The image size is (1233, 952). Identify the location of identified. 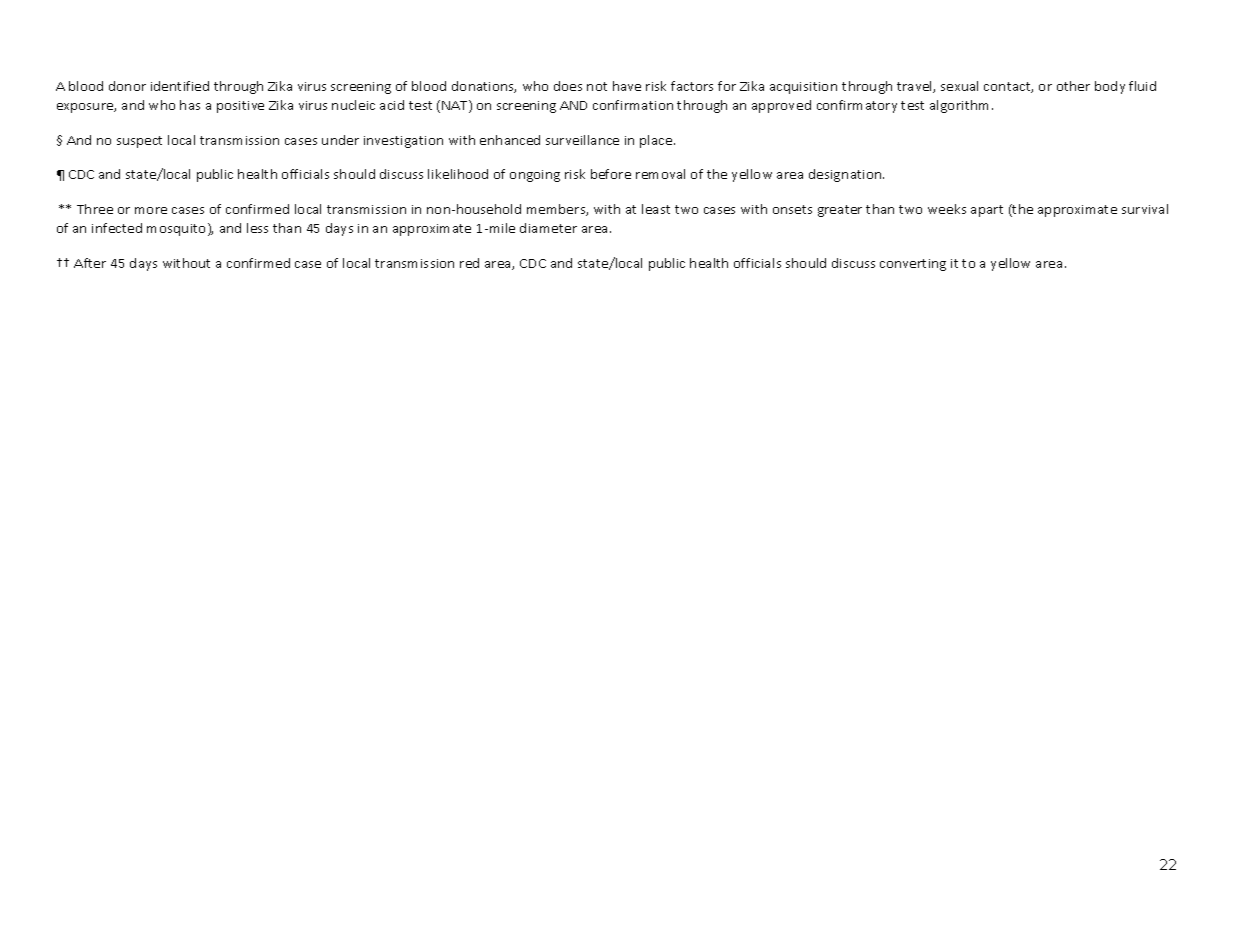
(180, 86).
